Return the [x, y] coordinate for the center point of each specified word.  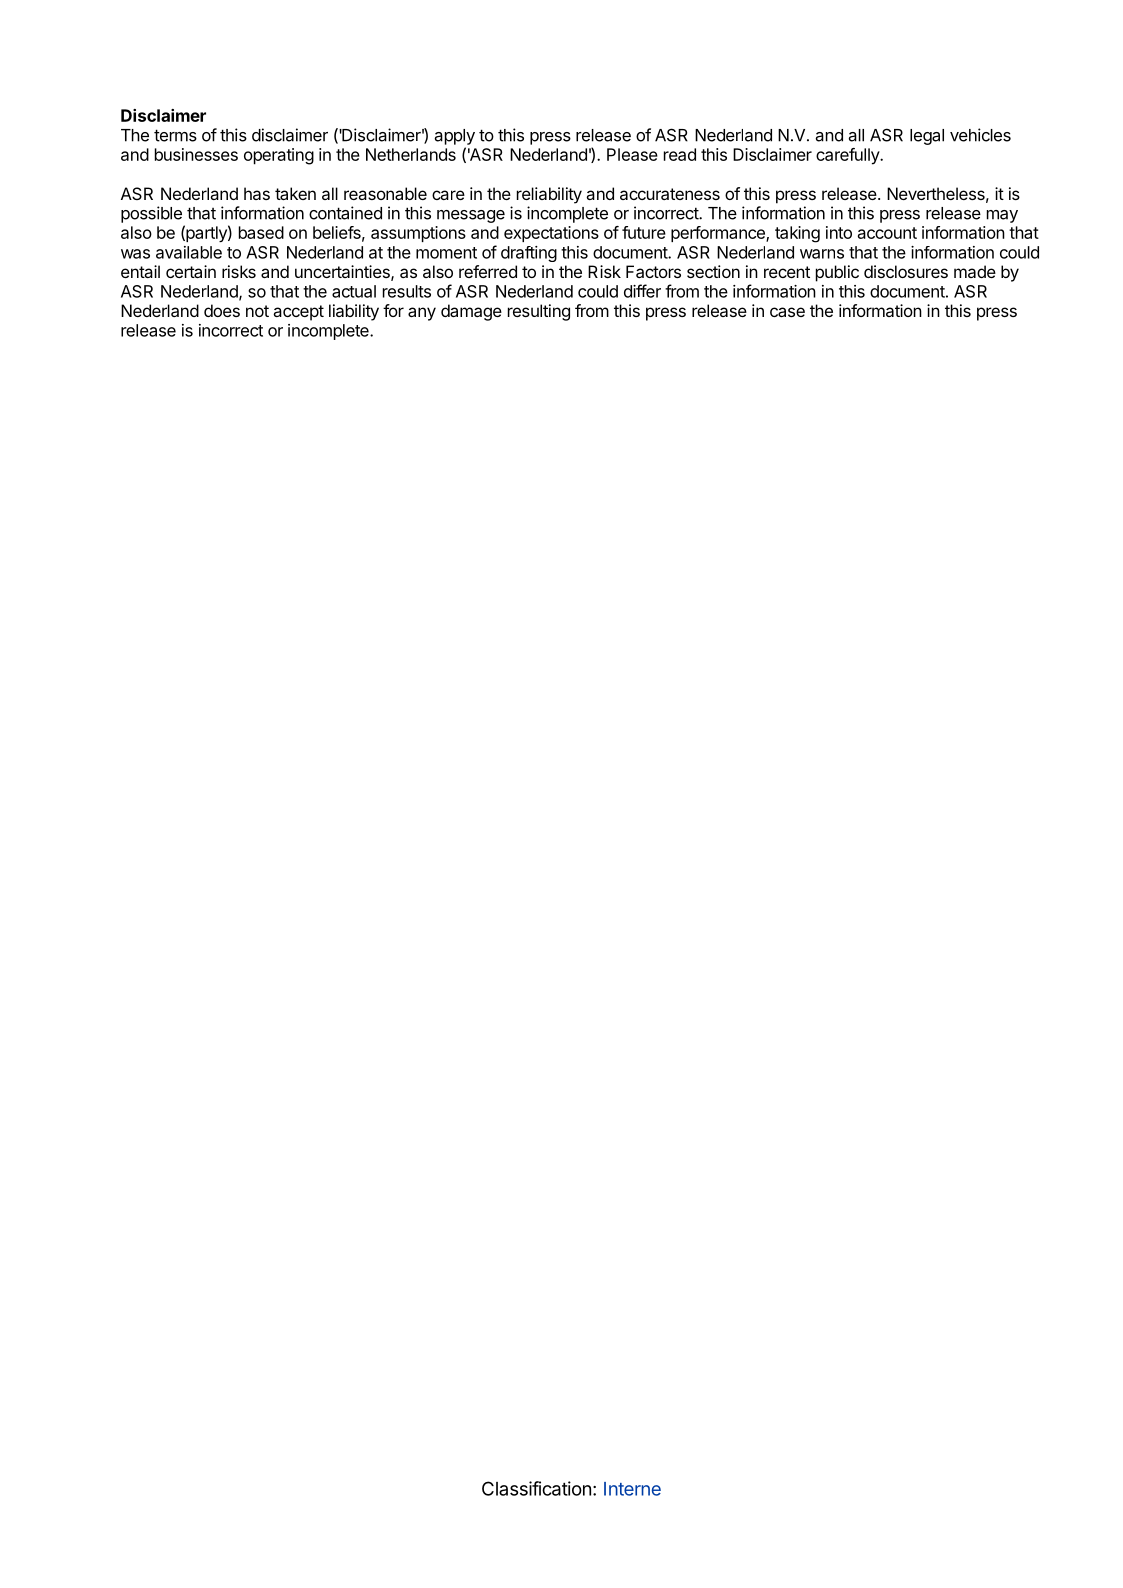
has [257, 193]
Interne [632, 1489]
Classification [536, 1488]
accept [298, 313]
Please [632, 154]
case [787, 312]
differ [642, 291]
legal [927, 137]
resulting [539, 312]
